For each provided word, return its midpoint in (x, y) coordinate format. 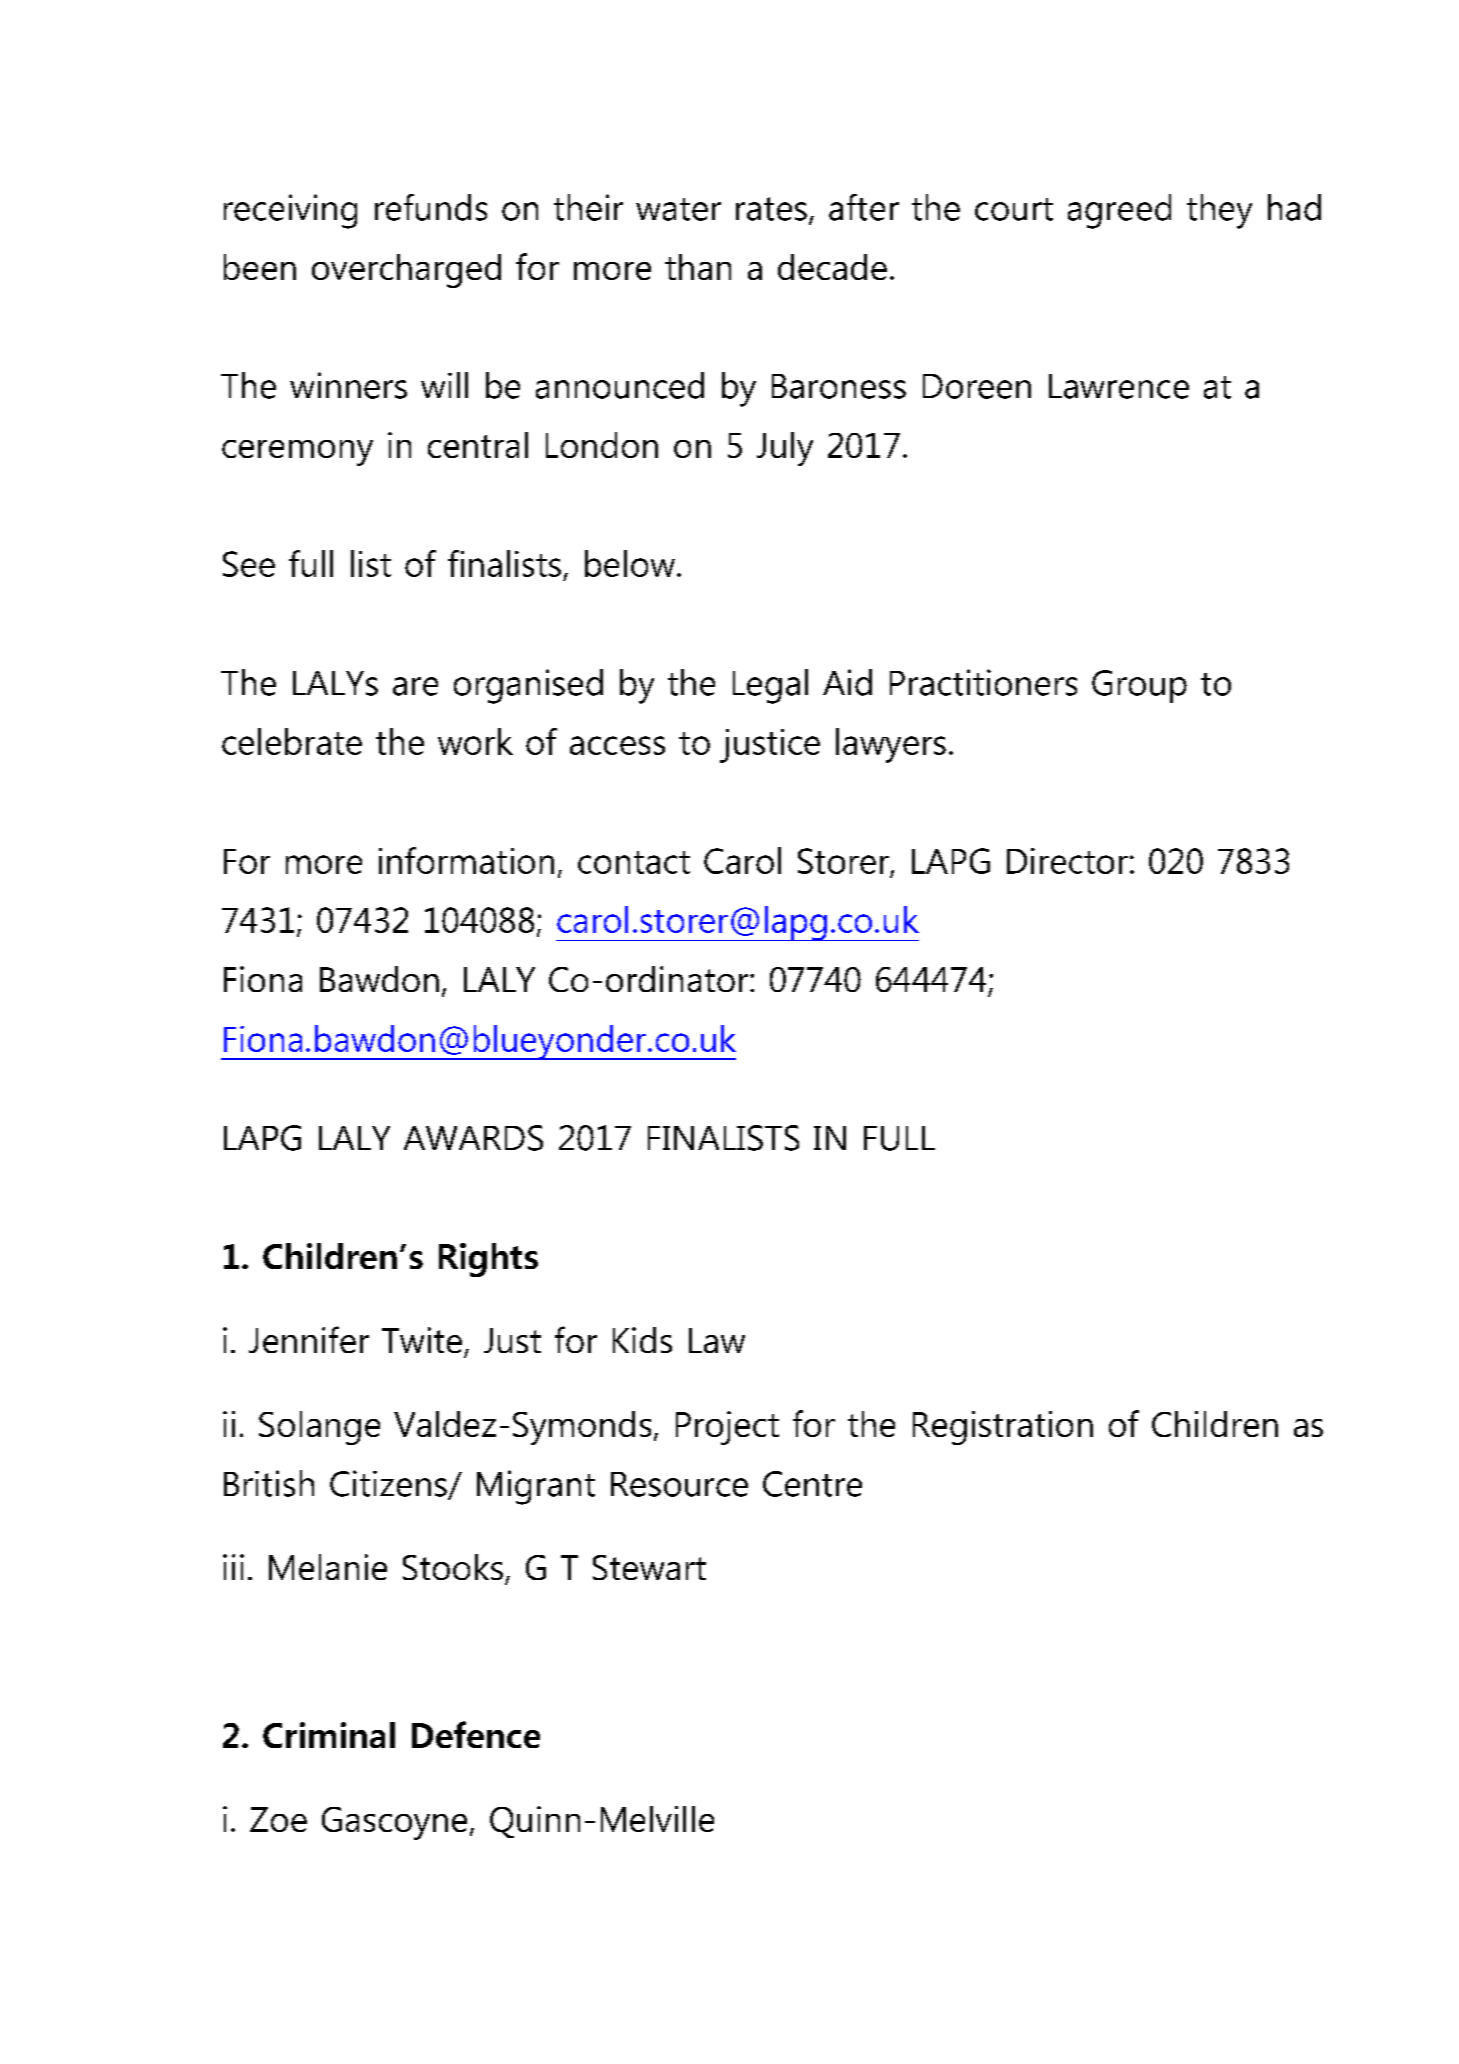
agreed (1119, 211)
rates (771, 209)
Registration (1003, 1428)
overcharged (406, 271)
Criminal (329, 1735)
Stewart (649, 1567)
